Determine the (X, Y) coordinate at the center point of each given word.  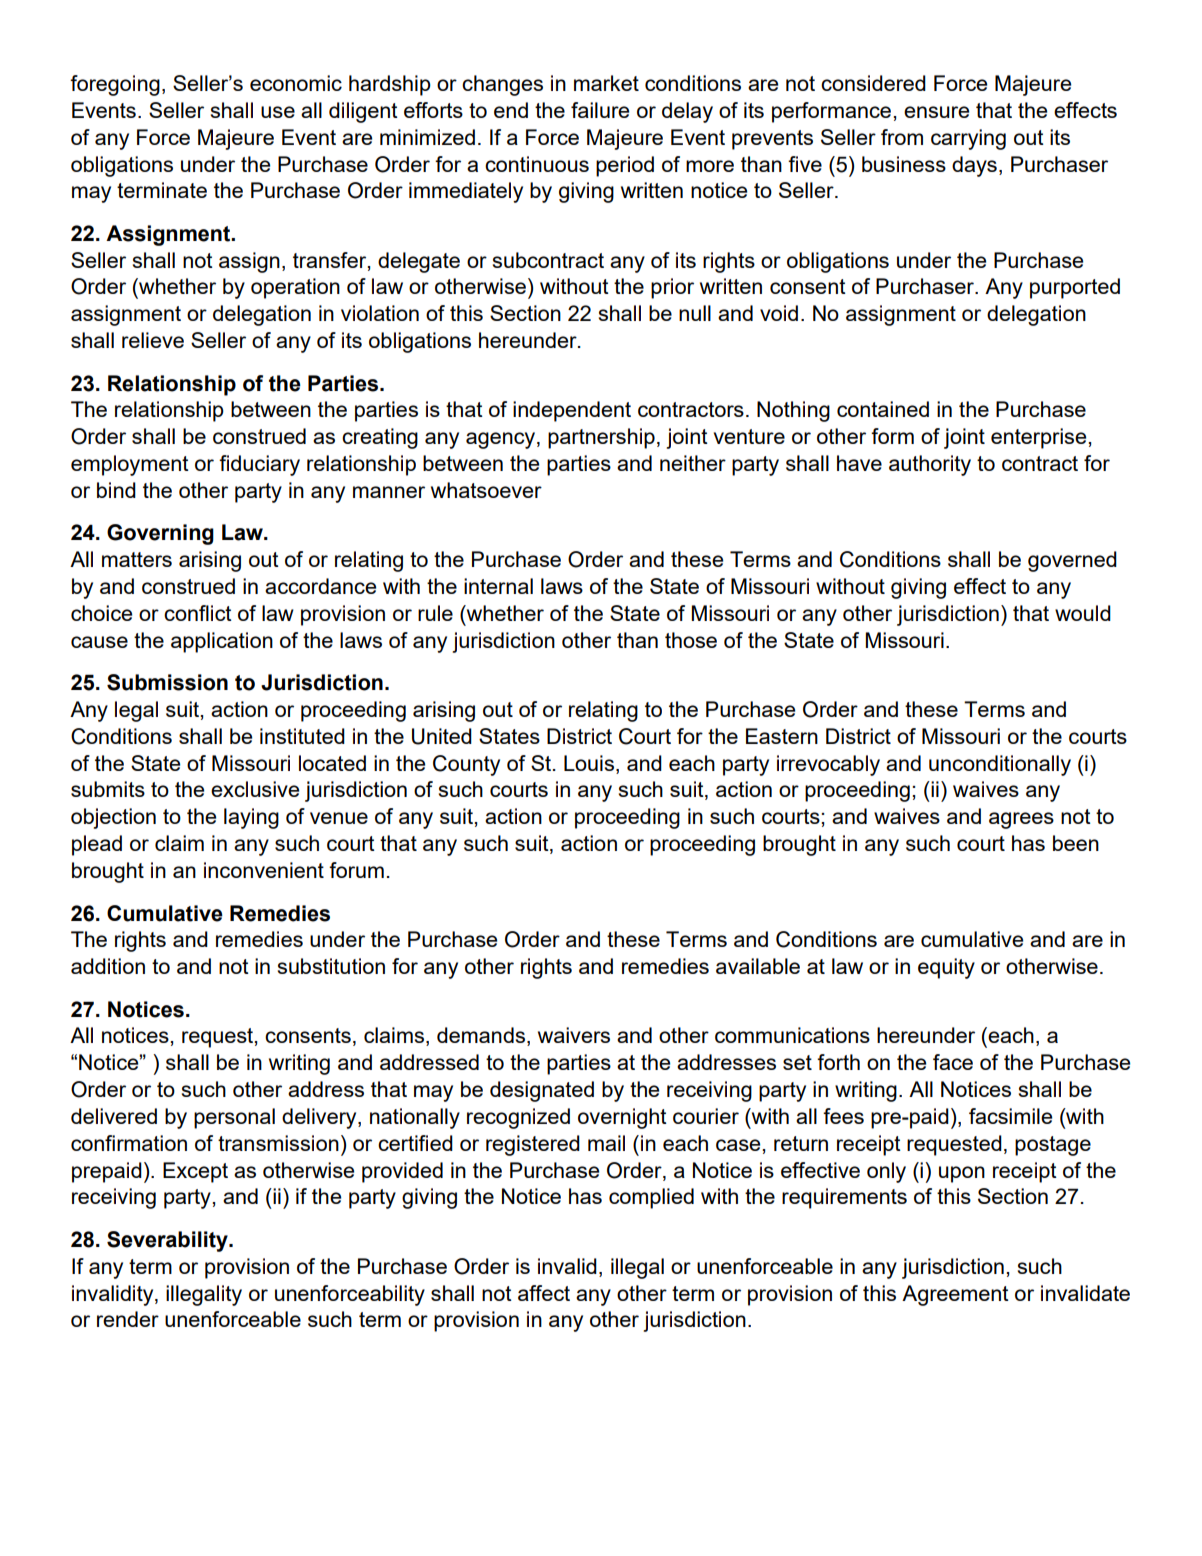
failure (600, 110)
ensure (936, 112)
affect (544, 1293)
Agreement (955, 1295)
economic (296, 83)
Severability (168, 1241)
